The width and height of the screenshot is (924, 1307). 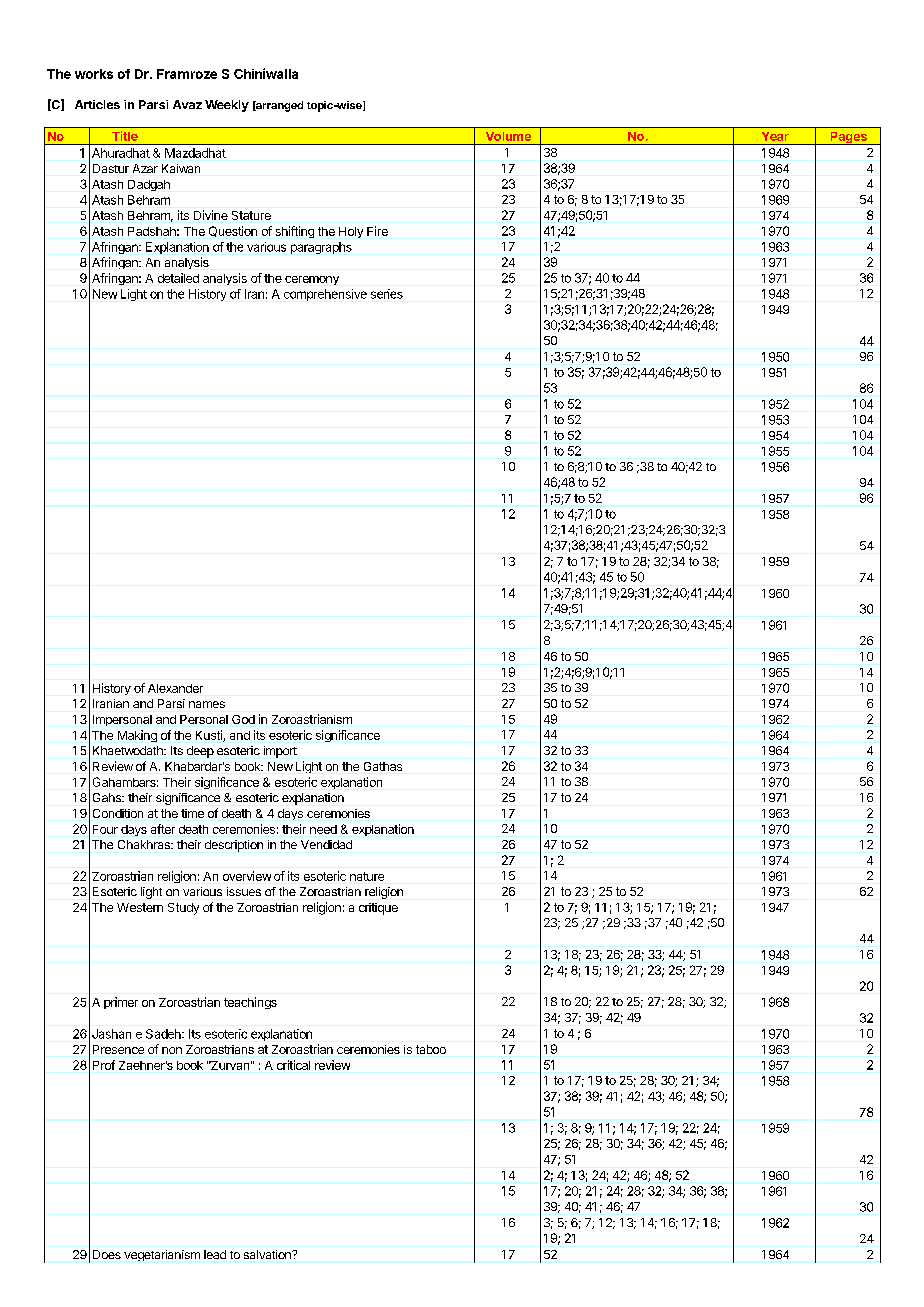 What do you see at coordinates (178, 278) in the screenshot?
I see `detailed` at bounding box center [178, 278].
